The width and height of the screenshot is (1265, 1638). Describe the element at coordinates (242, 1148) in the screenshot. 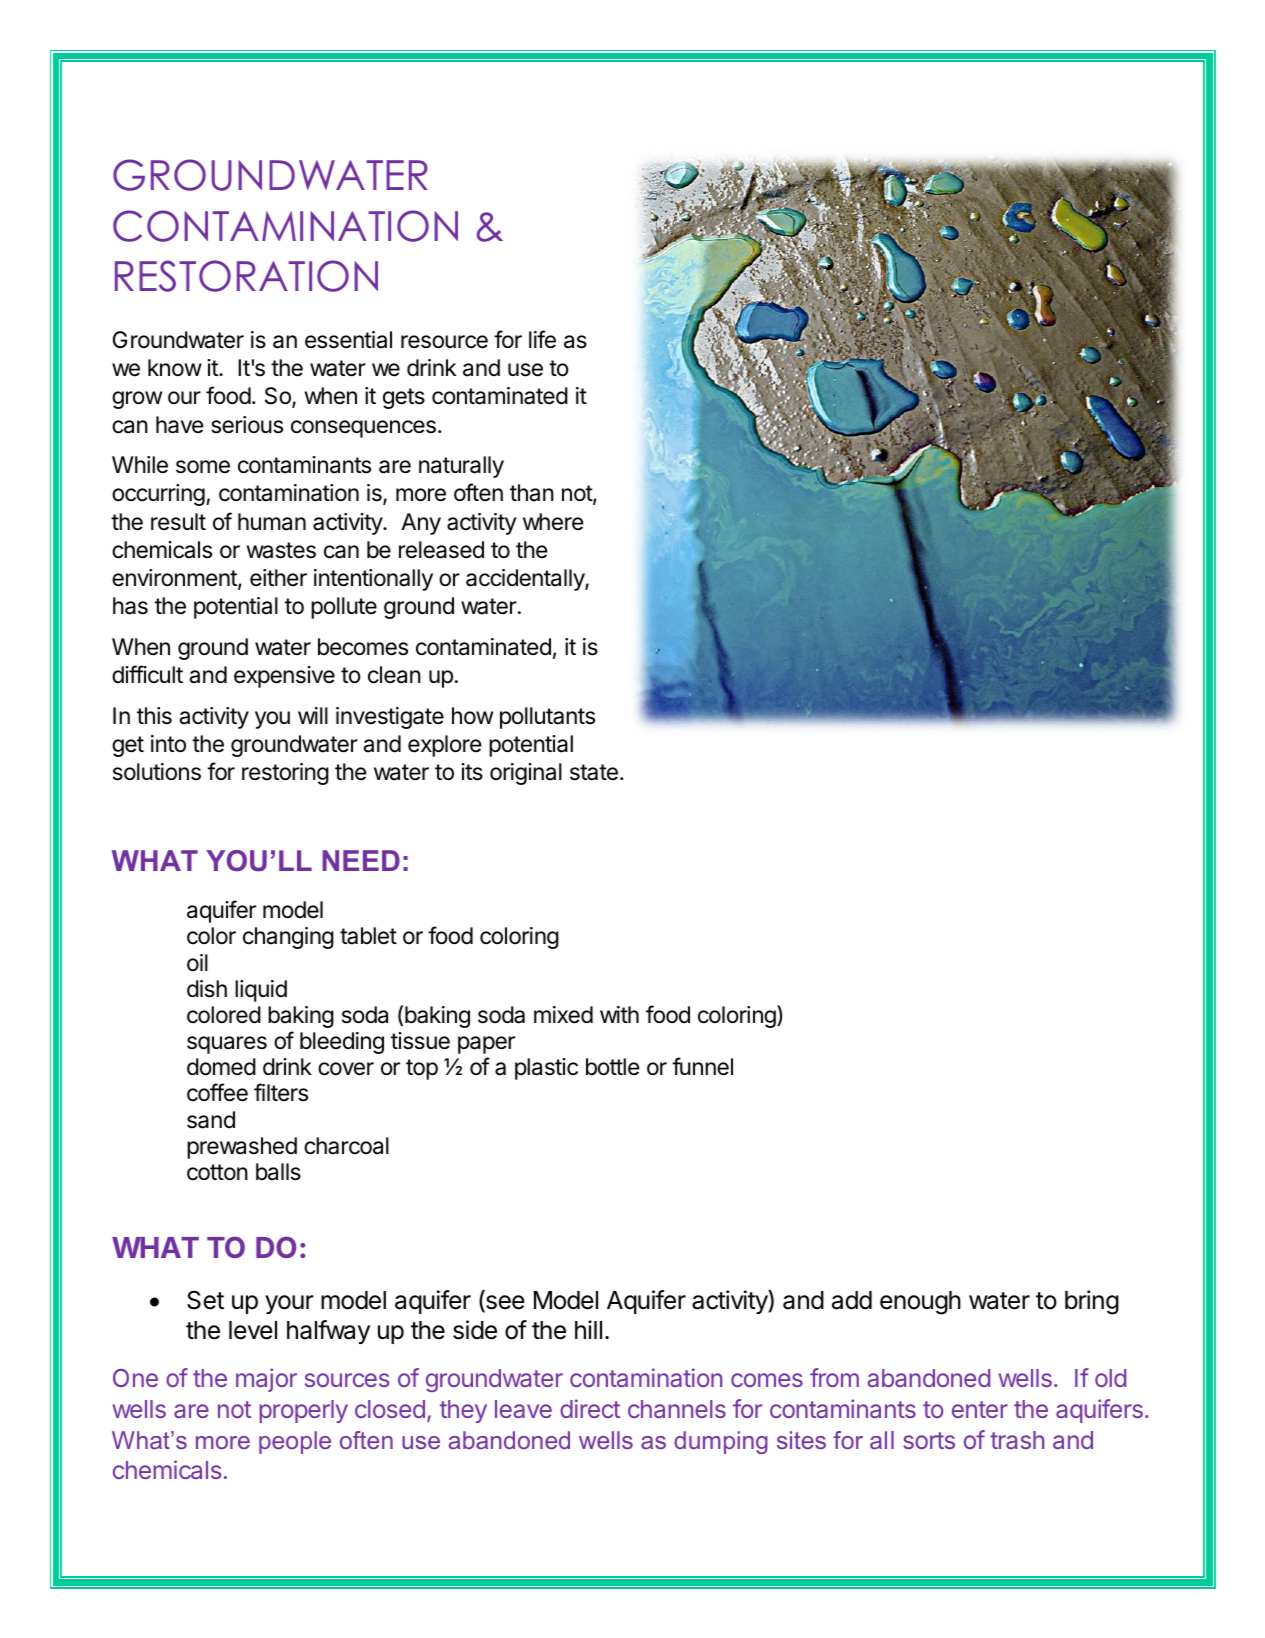

I see `prewashed` at that location.
